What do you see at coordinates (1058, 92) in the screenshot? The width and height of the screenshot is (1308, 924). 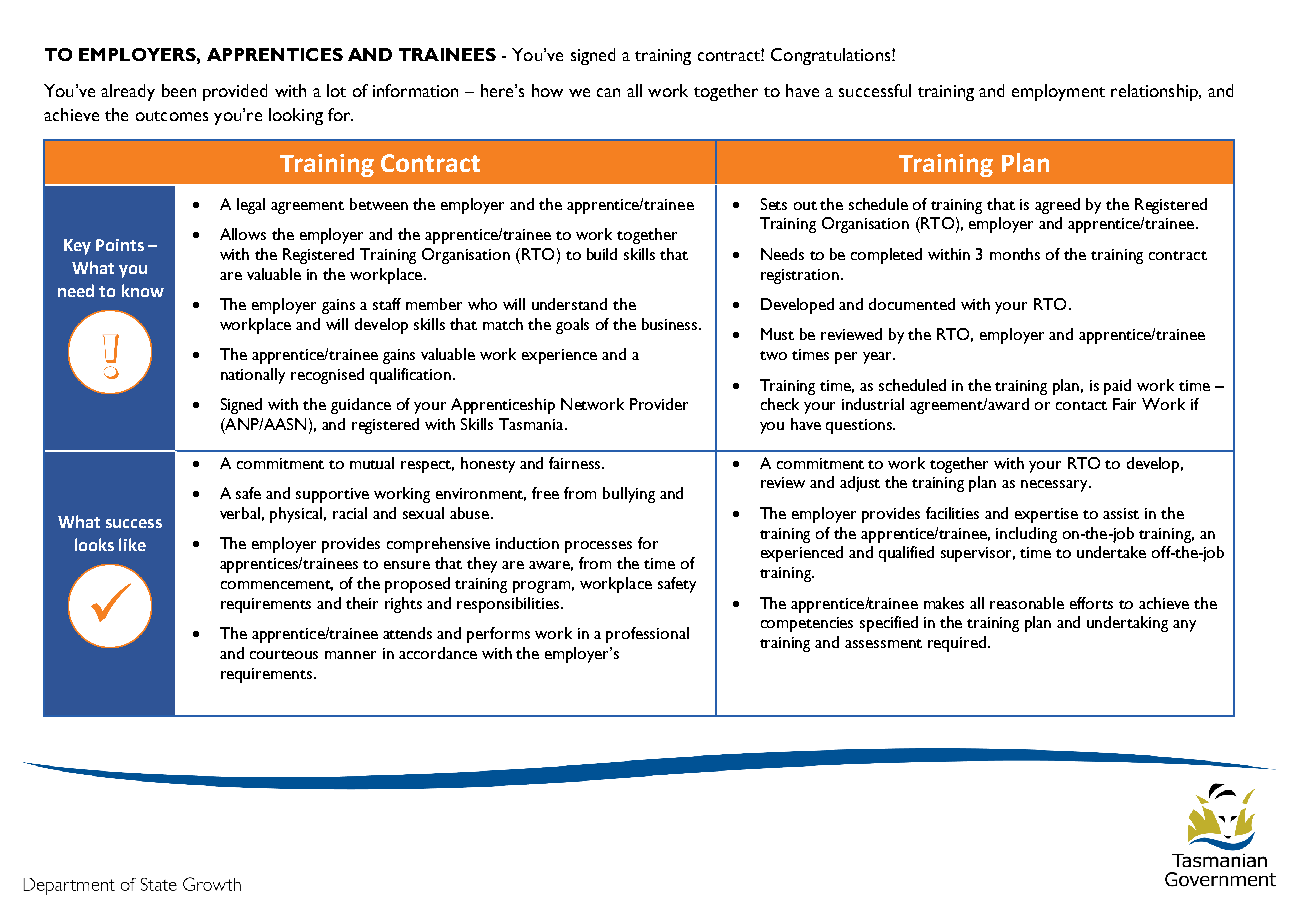 I see `employment` at bounding box center [1058, 92].
